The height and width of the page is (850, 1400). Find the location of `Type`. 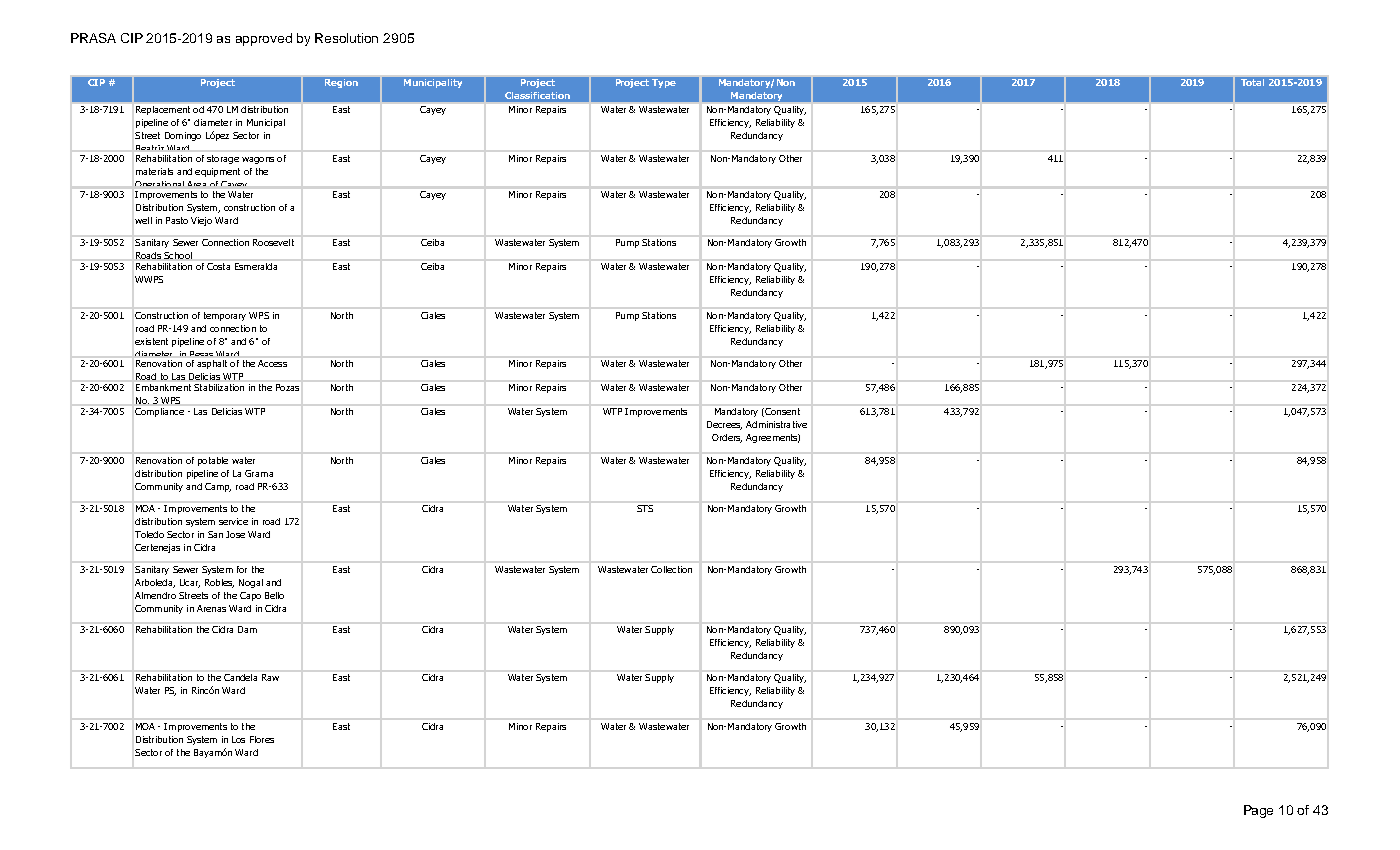

Type is located at coordinates (664, 83).
